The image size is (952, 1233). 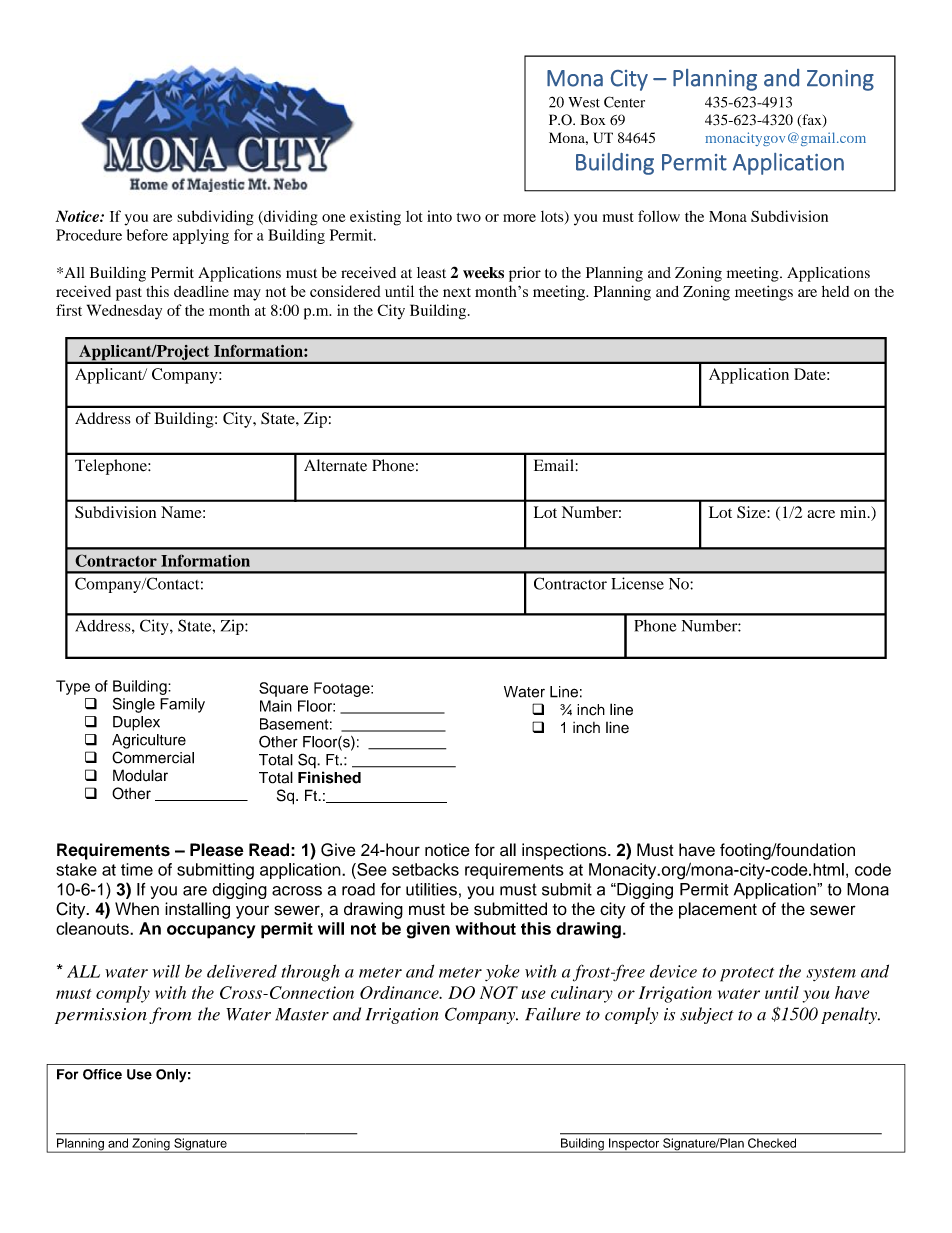 What do you see at coordinates (718, 910) in the screenshot?
I see `placement` at bounding box center [718, 910].
